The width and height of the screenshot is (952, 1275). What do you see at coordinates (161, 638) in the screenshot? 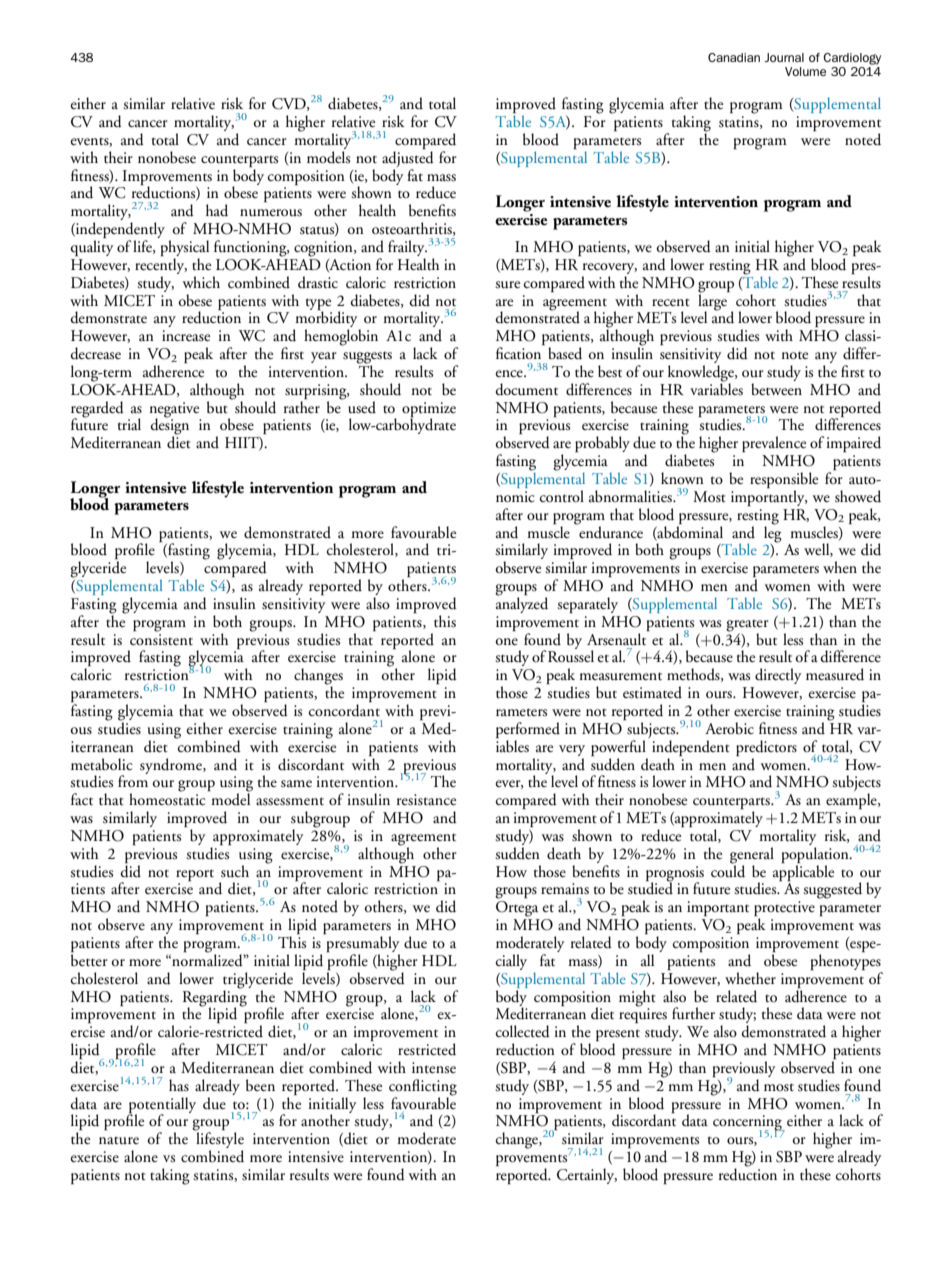
I see `consistent` at bounding box center [161, 638].
